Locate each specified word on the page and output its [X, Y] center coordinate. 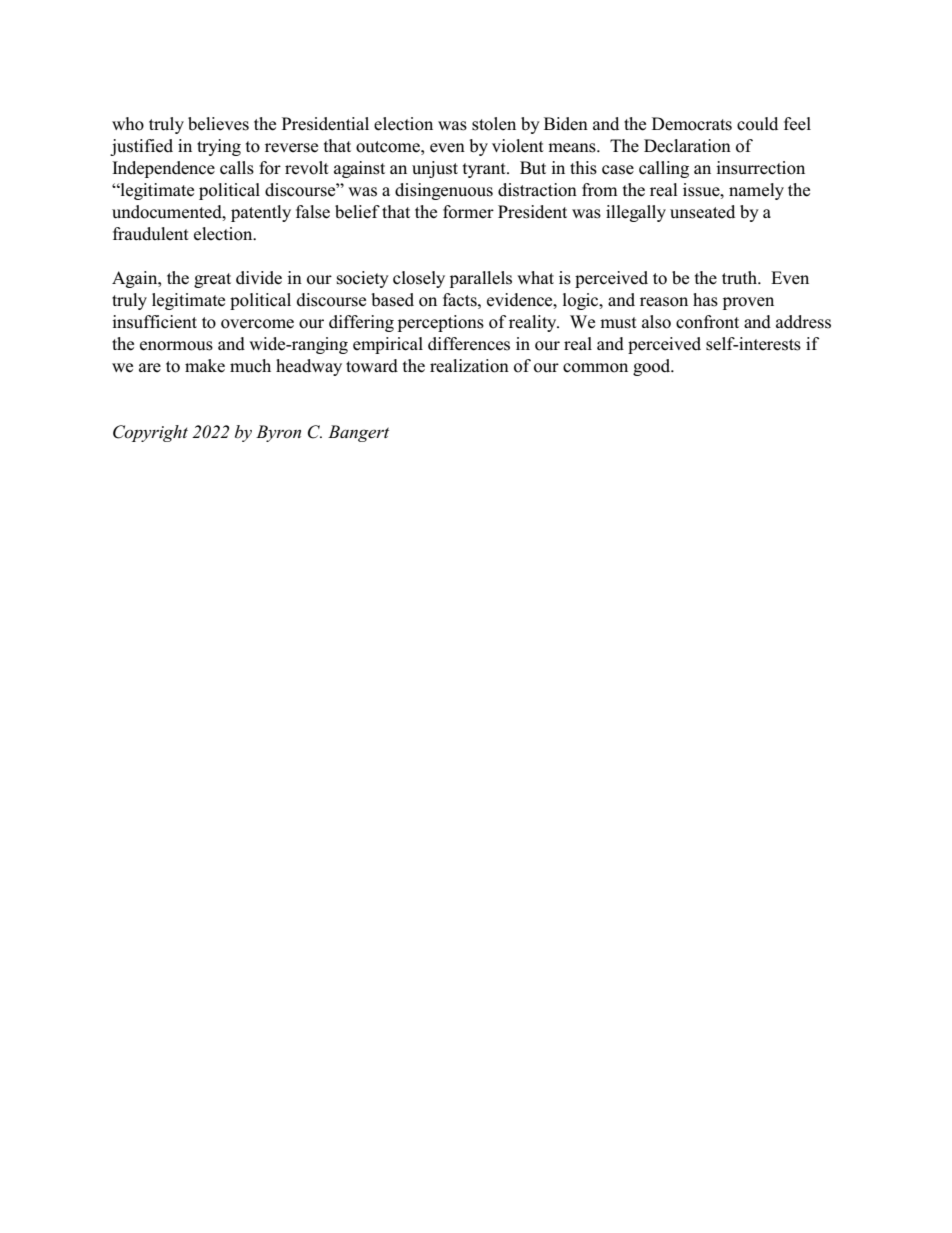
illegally [636, 213]
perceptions [441, 323]
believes [218, 124]
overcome [257, 324]
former [468, 212]
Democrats [692, 124]
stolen [494, 124]
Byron [278, 433]
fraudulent [151, 234]
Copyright [150, 433]
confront [707, 322]
